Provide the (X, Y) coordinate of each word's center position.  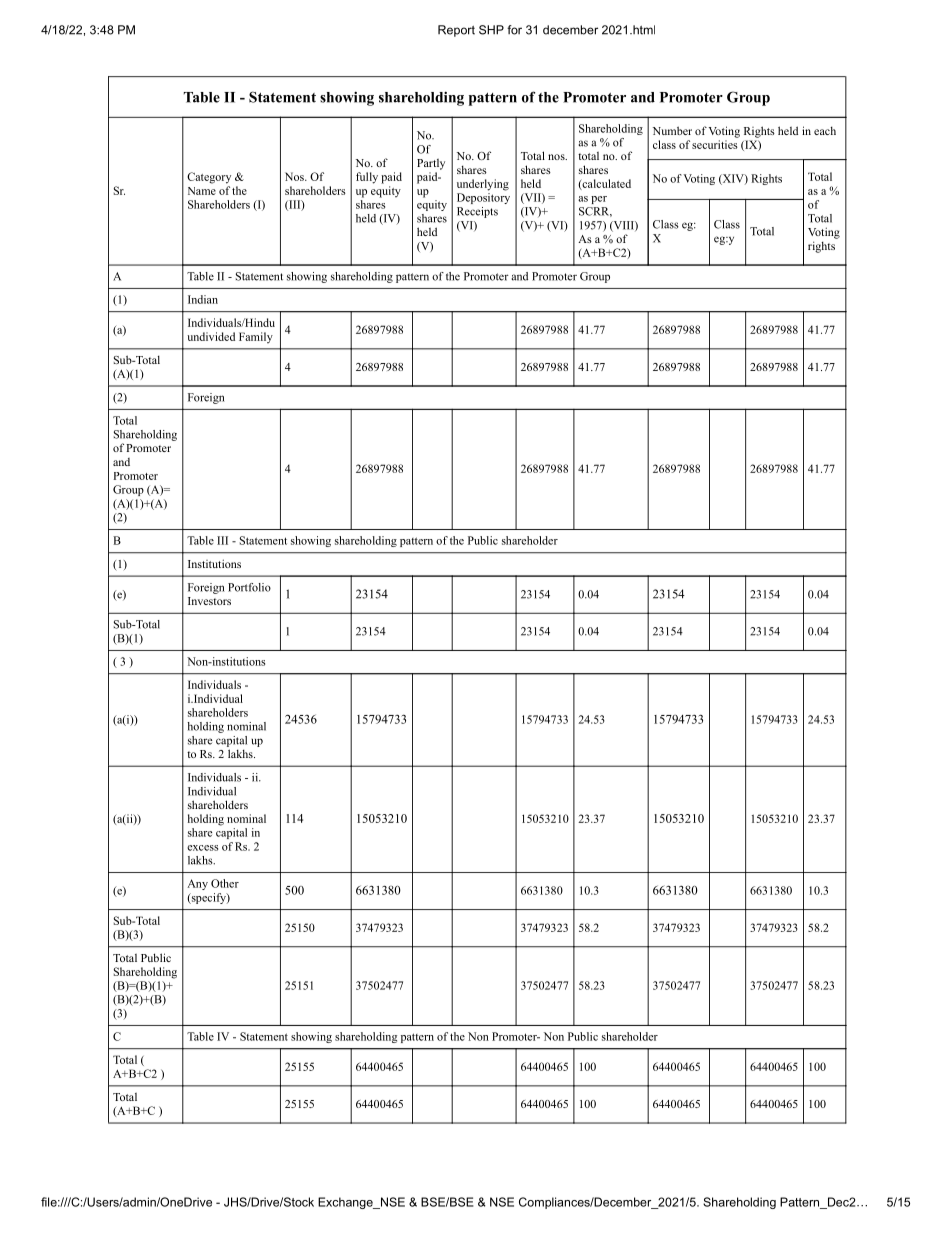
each (825, 130)
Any (197, 884)
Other (225, 883)
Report (456, 31)
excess (202, 848)
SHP (491, 30)
